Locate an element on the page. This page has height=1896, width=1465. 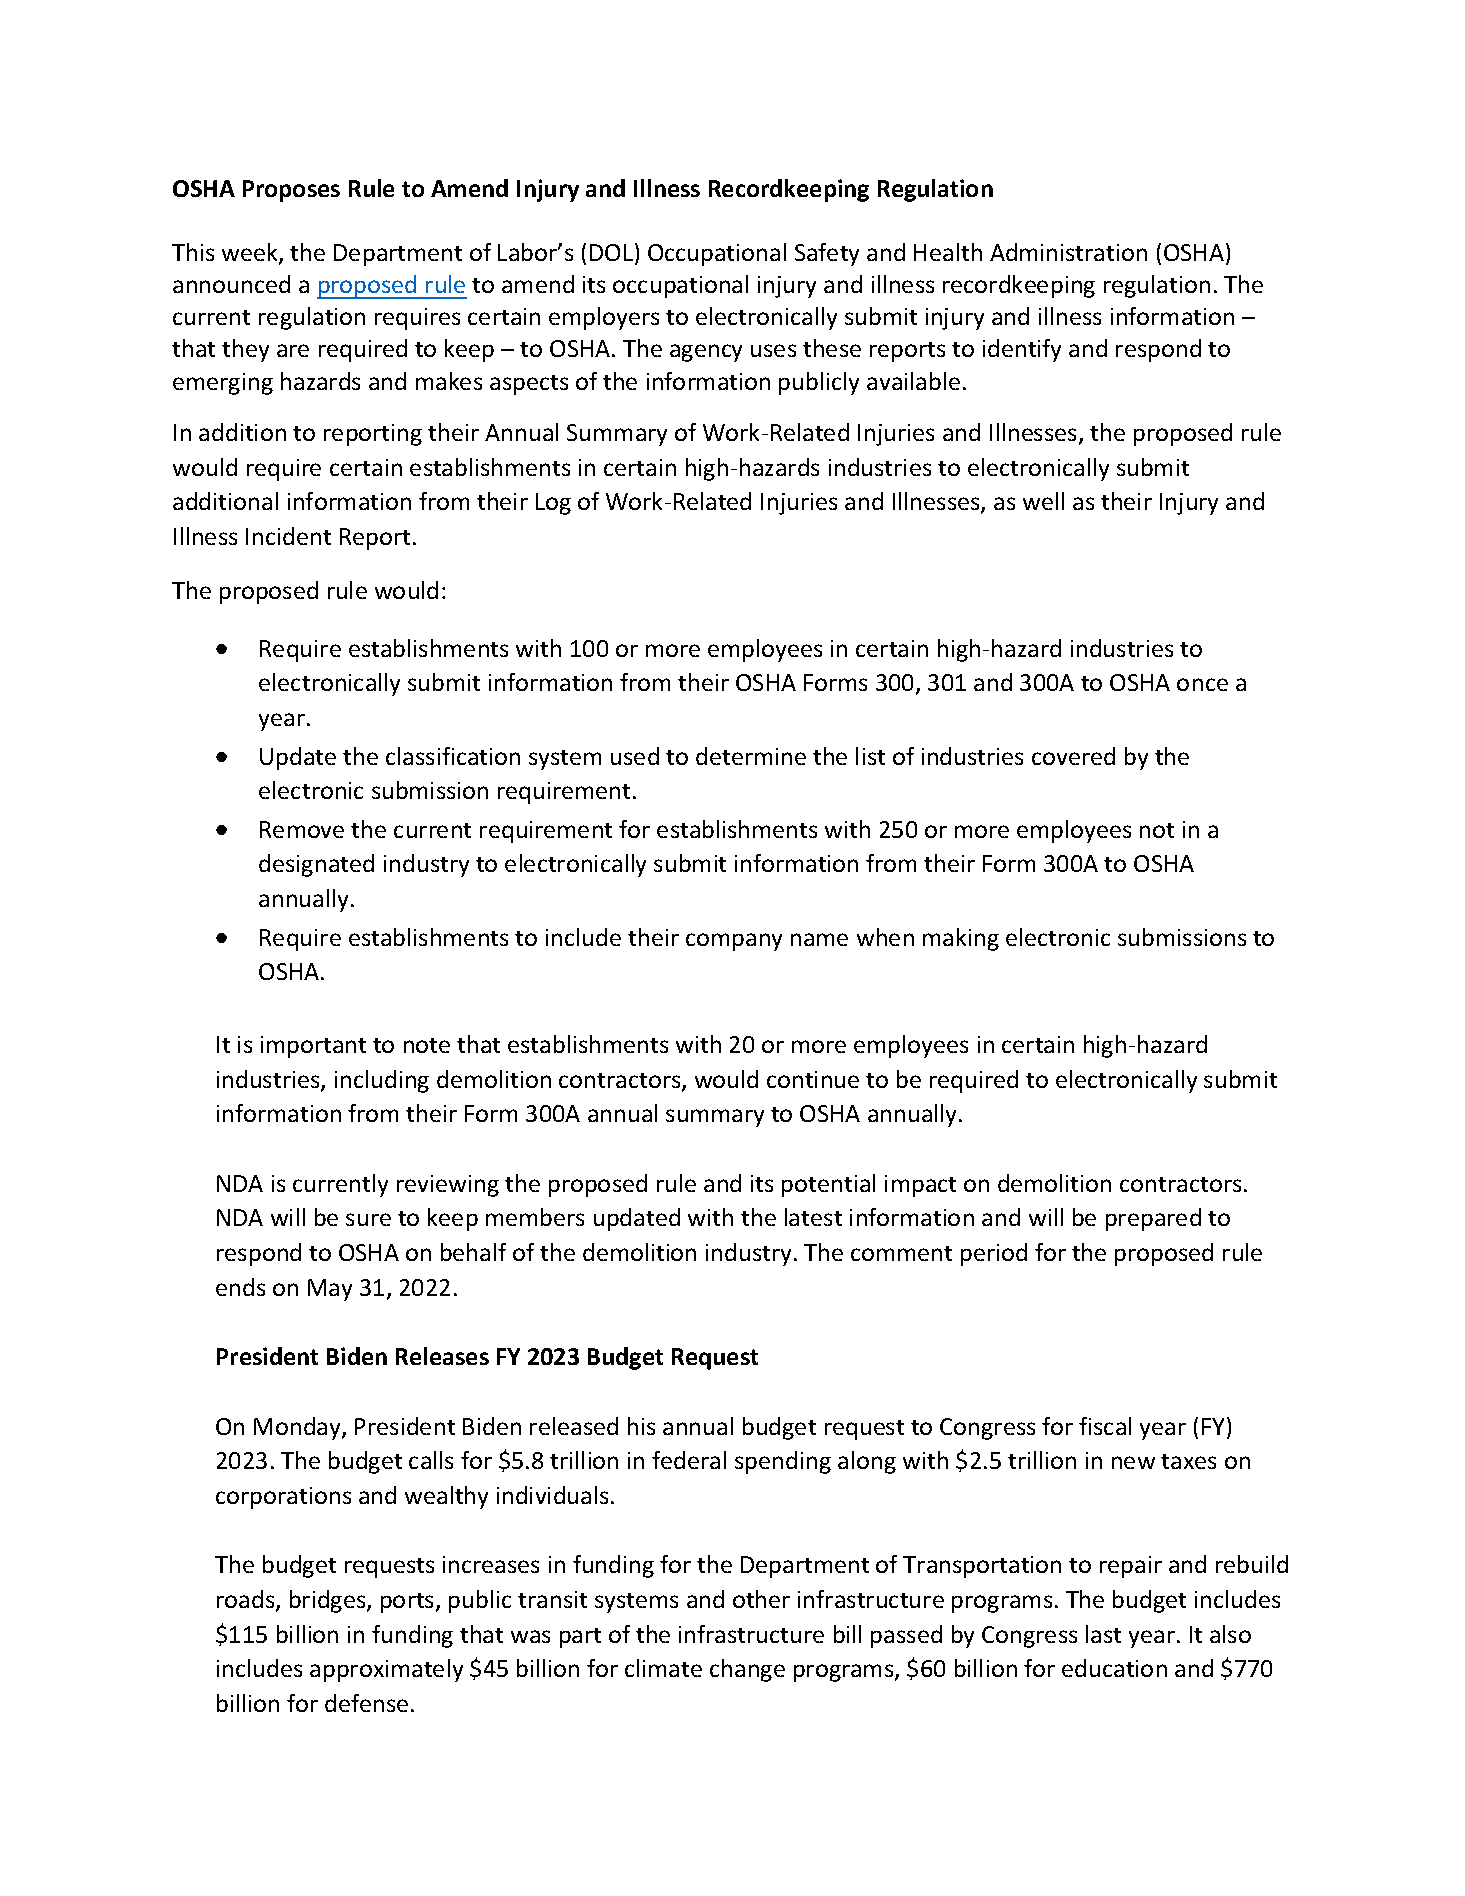
covered is located at coordinates (1073, 756).
